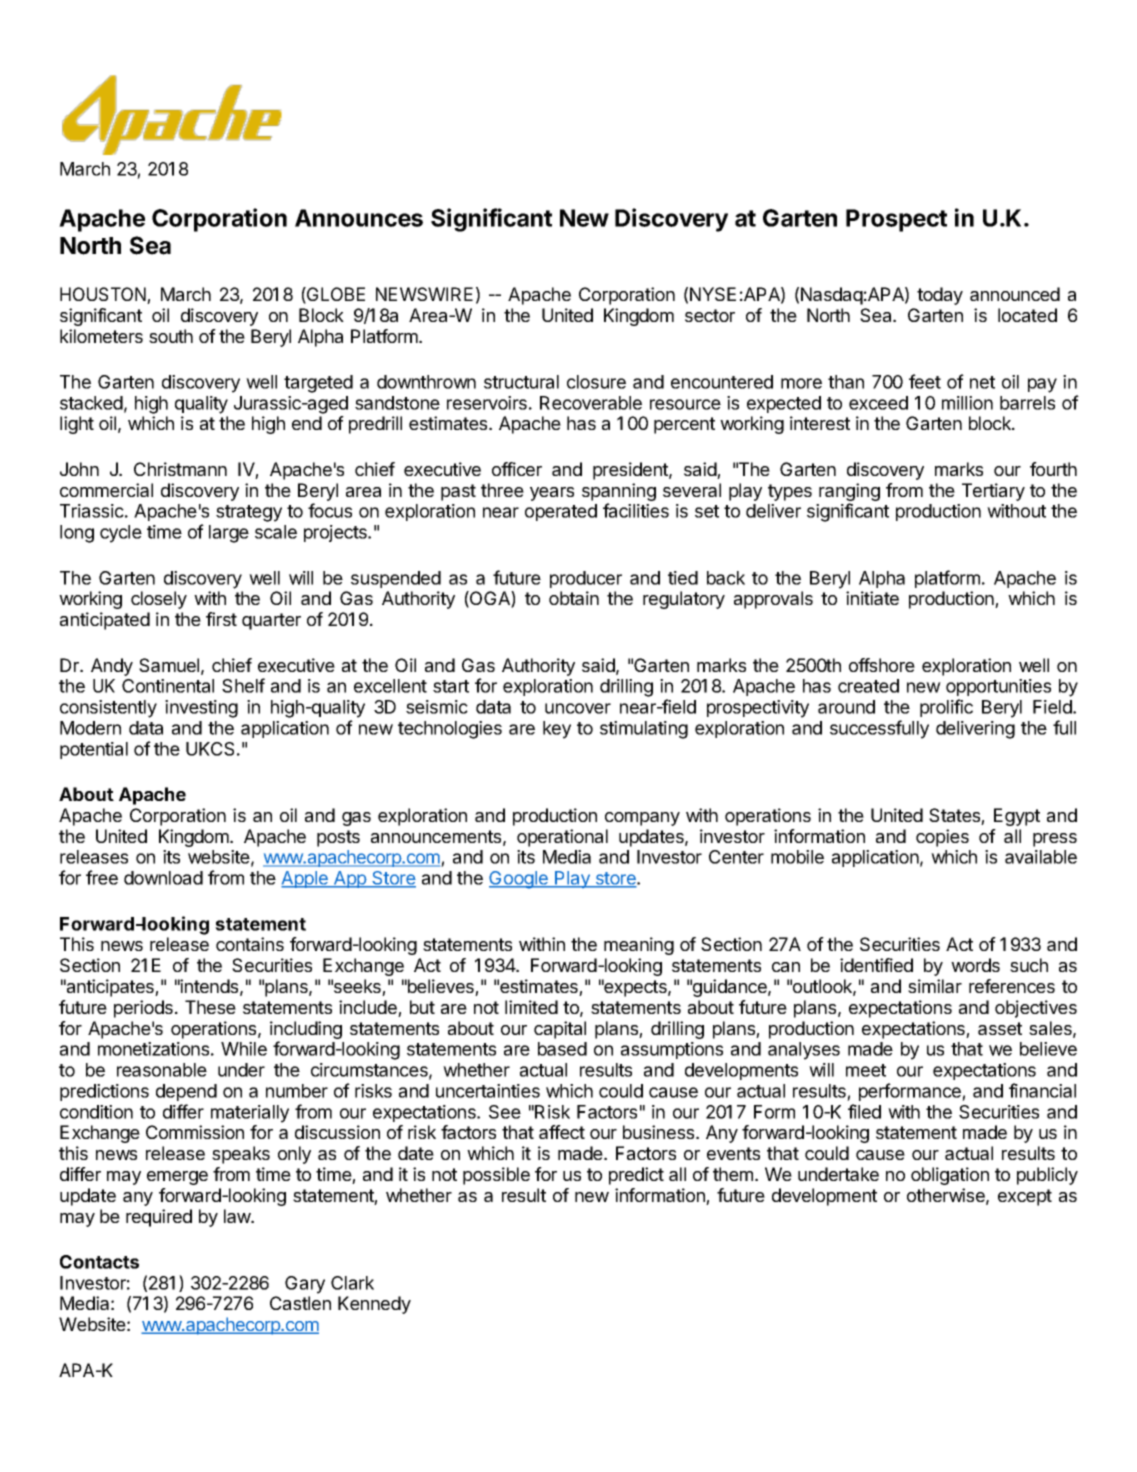  I want to click on based, so click(562, 1049).
